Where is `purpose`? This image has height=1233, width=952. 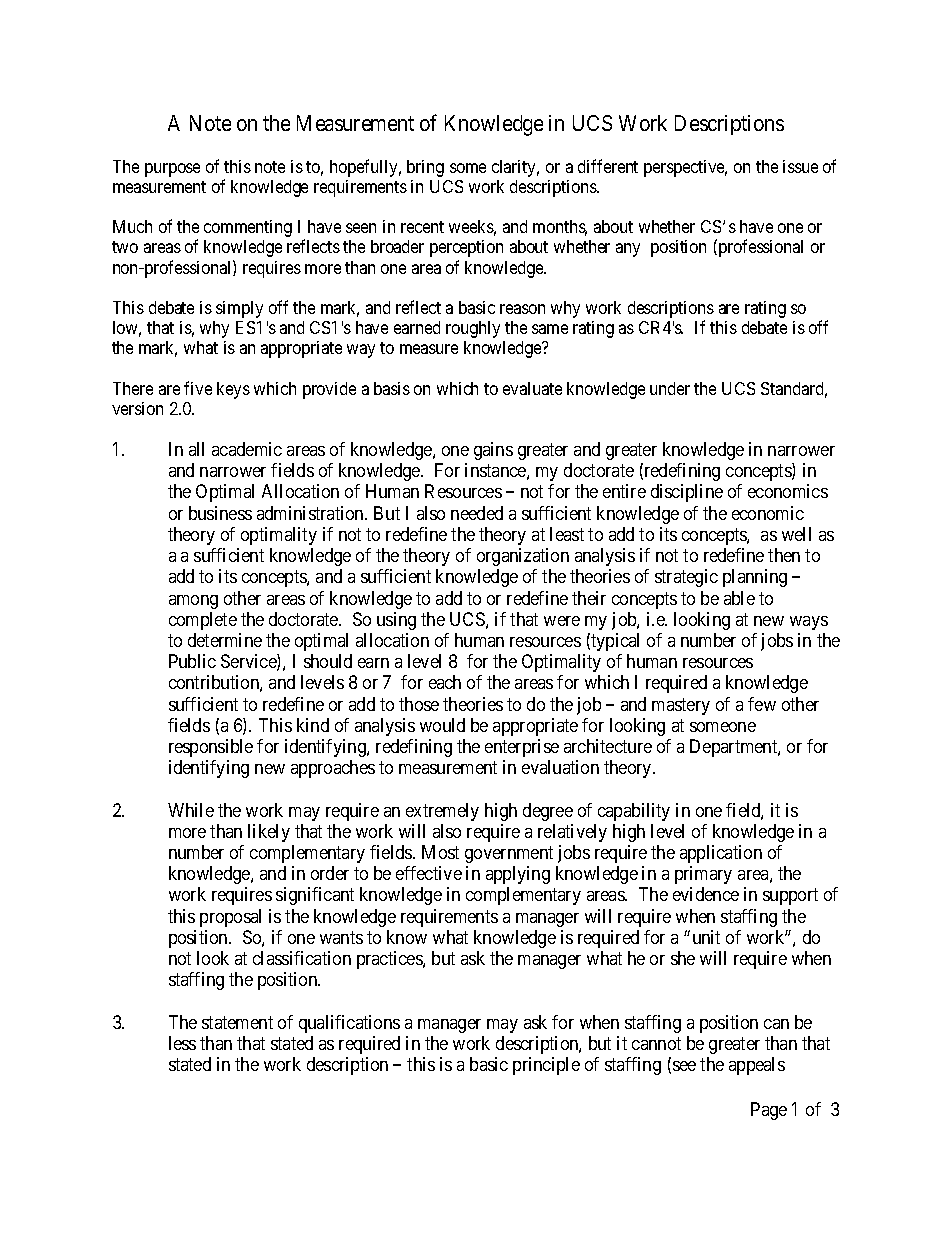
purpose is located at coordinates (172, 170).
